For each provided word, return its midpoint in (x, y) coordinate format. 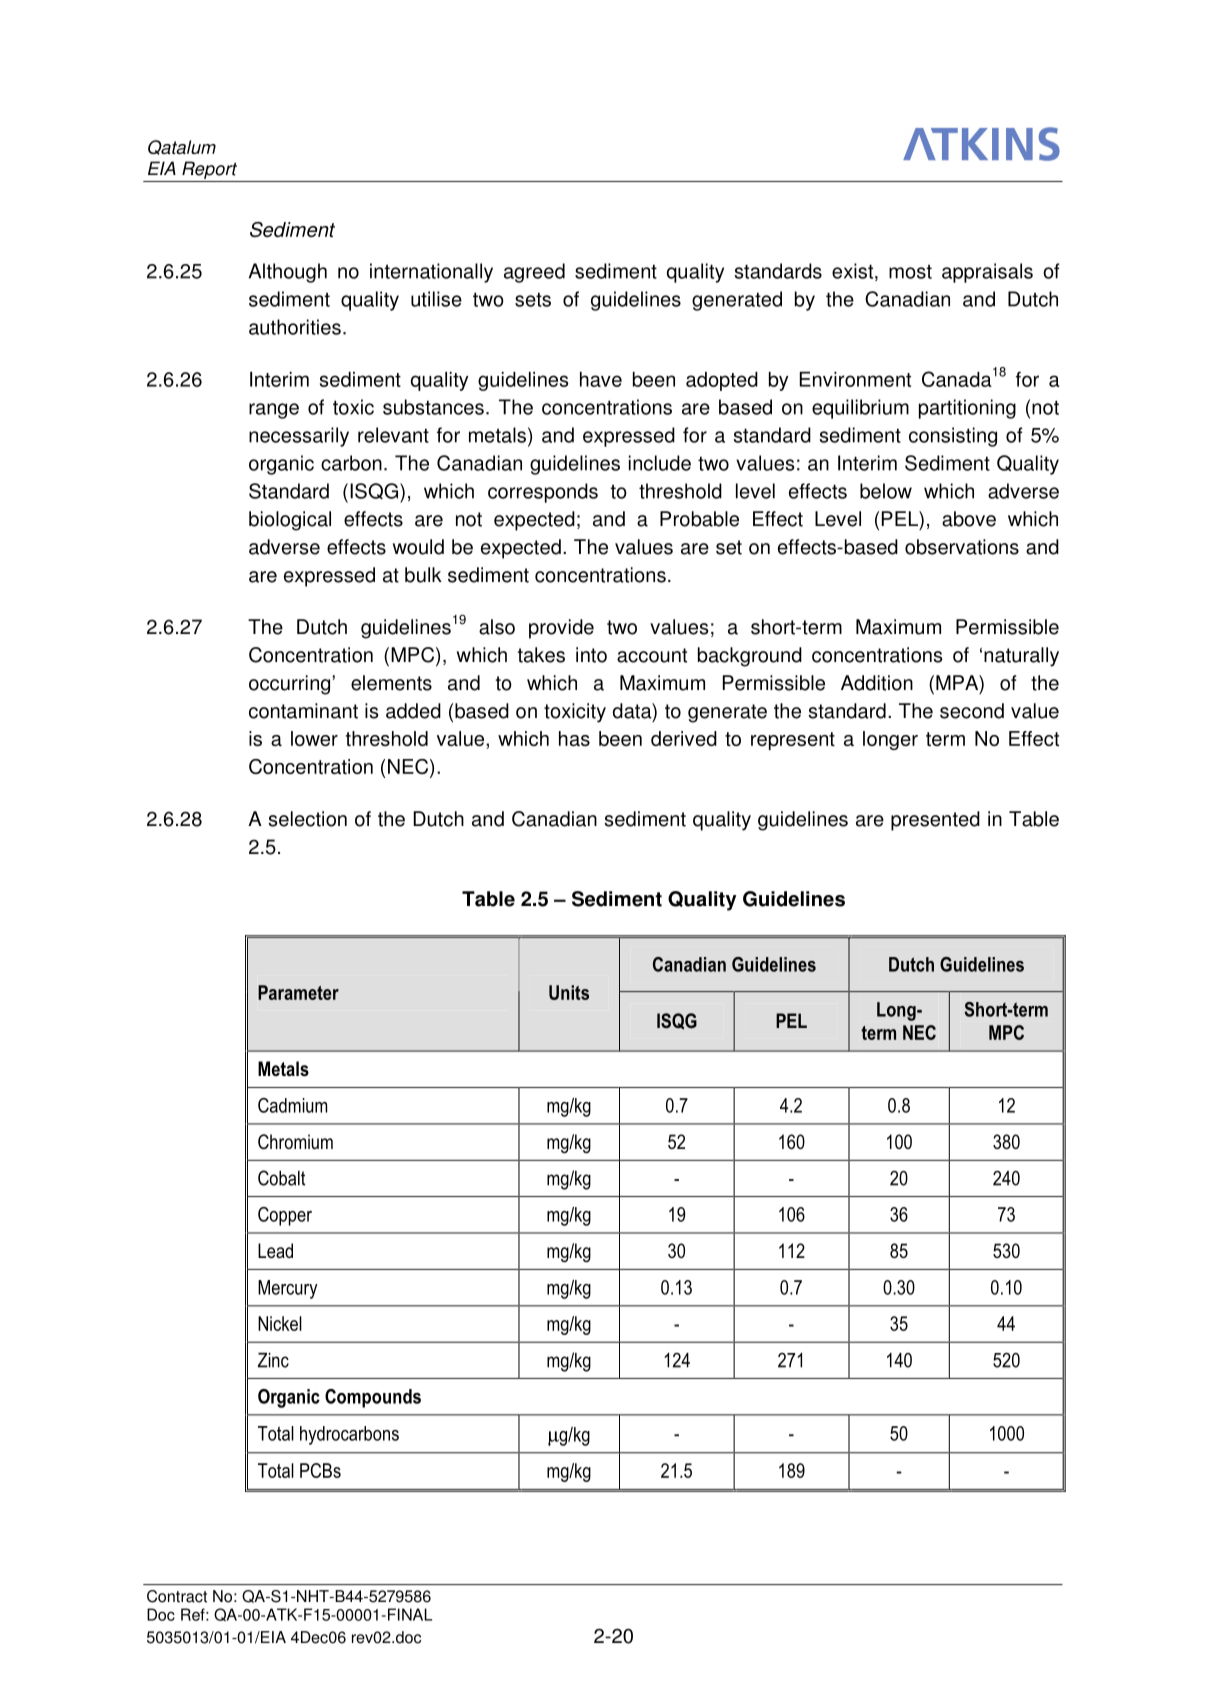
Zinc (273, 1360)
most (910, 271)
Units (569, 992)
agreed (534, 273)
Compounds (373, 1398)
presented (935, 821)
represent (793, 741)
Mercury (288, 1289)
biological (290, 521)
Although (288, 273)
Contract (177, 1596)
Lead (275, 1250)
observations (962, 547)
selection (307, 819)
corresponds (543, 493)
